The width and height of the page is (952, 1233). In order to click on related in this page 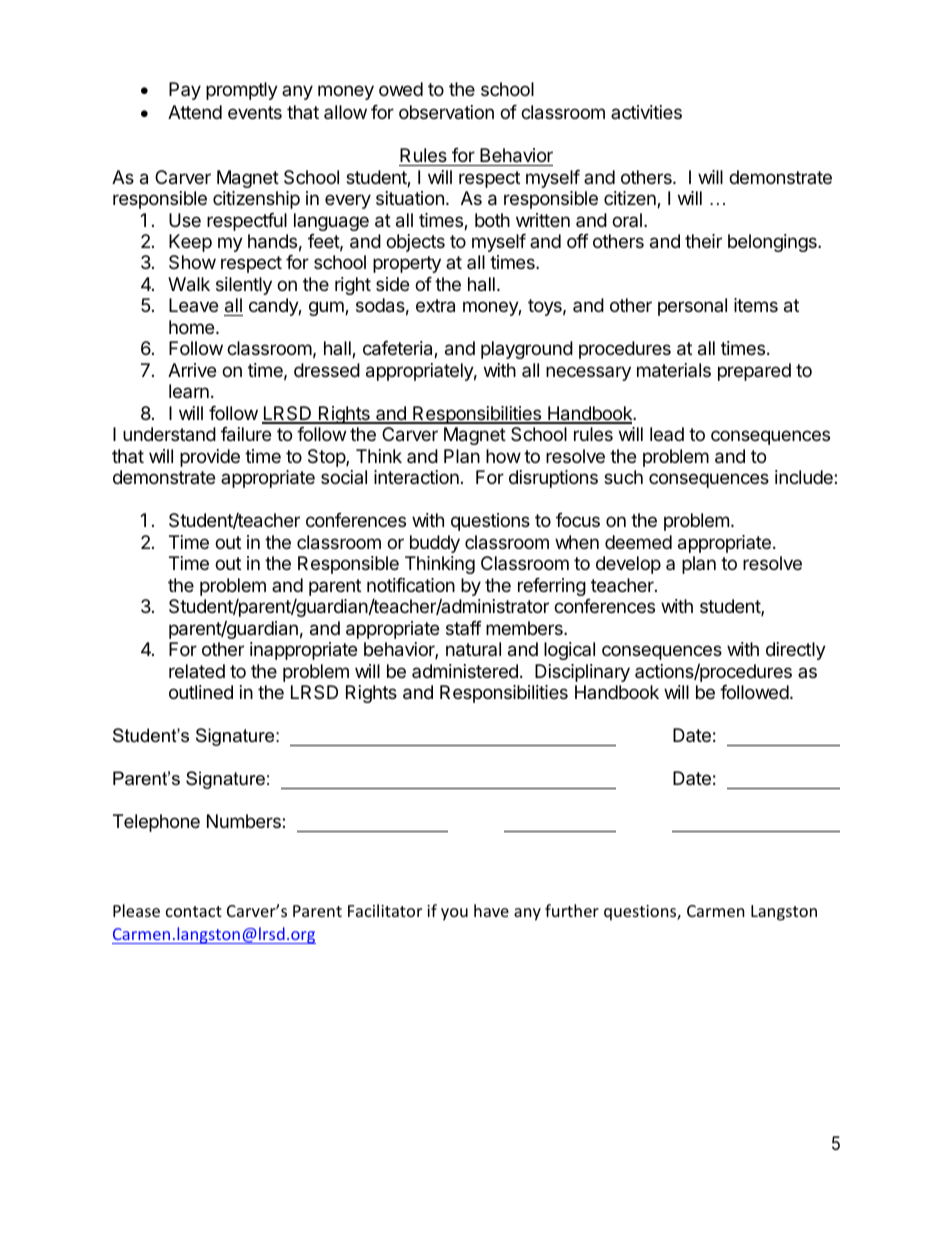, I will do `click(197, 671)`.
